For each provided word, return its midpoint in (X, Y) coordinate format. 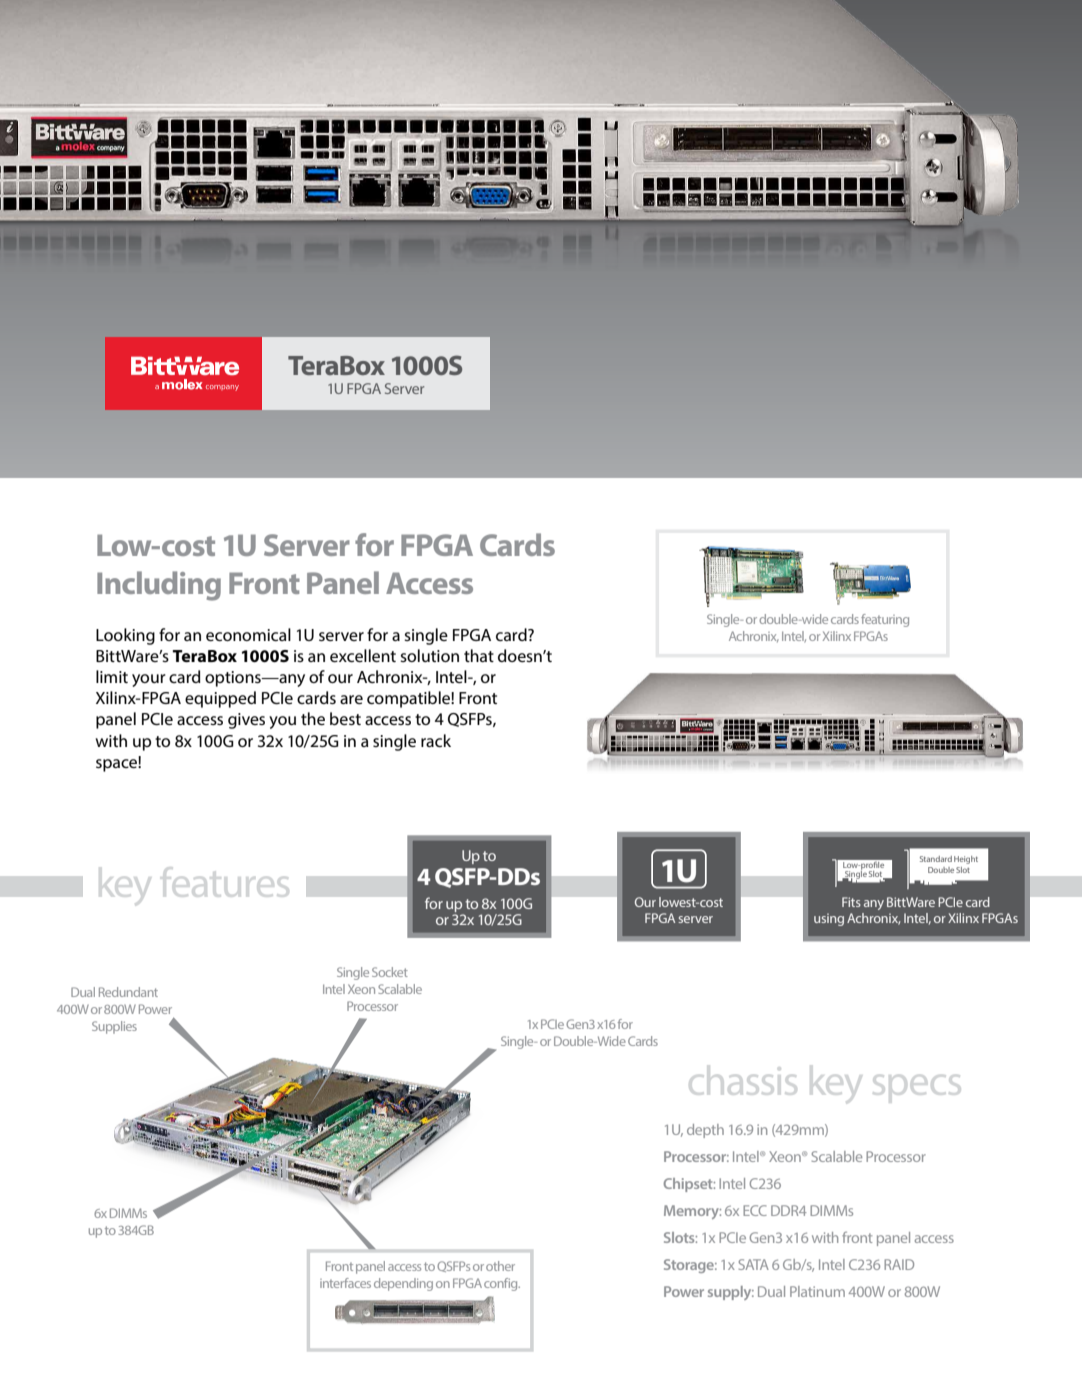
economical (248, 634)
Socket (390, 972)
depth (705, 1131)
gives (246, 721)
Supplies (114, 1027)
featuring (885, 620)
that (479, 655)
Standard (936, 859)
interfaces (345, 1283)
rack (436, 740)
